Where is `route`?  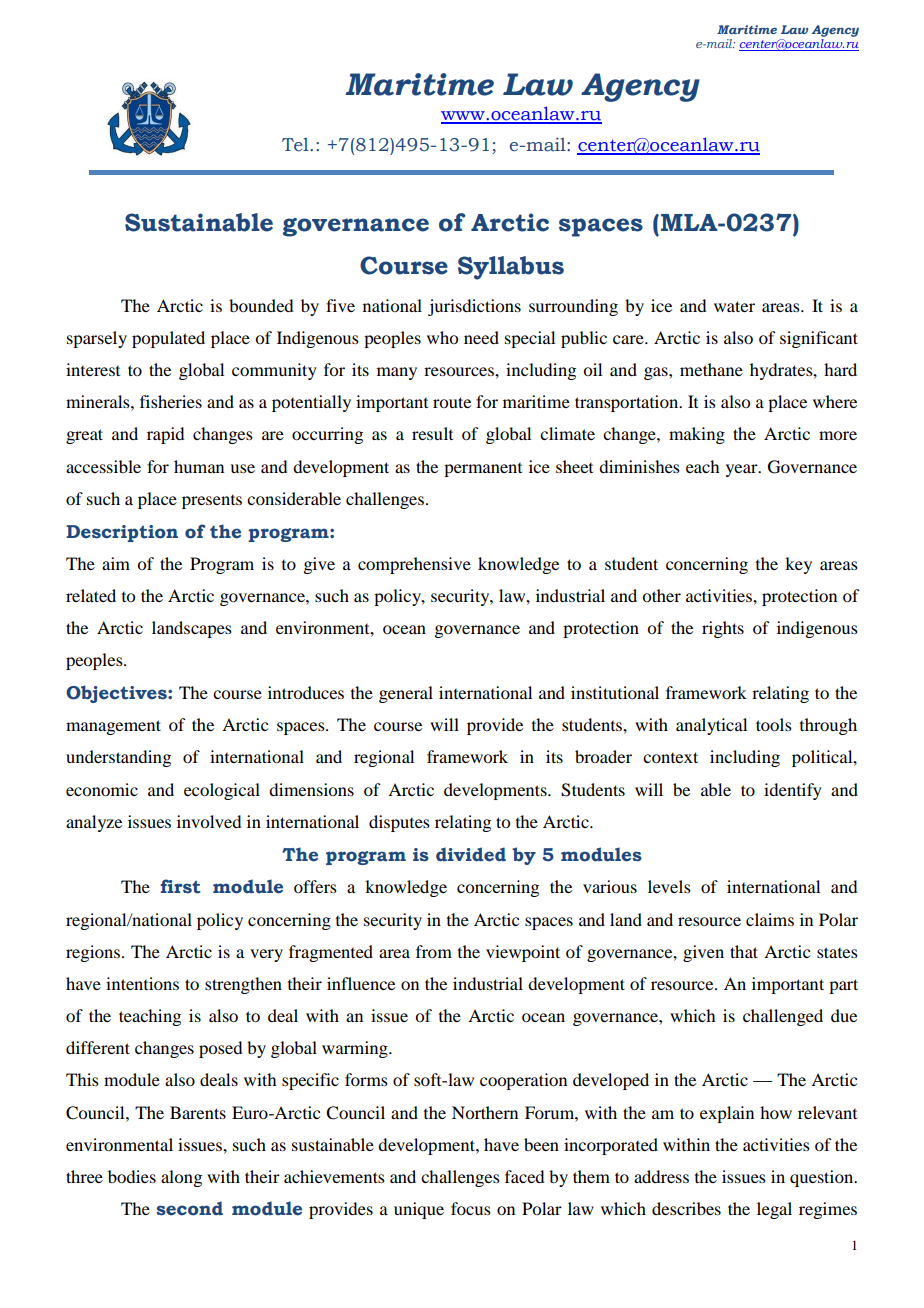 route is located at coordinates (452, 402).
